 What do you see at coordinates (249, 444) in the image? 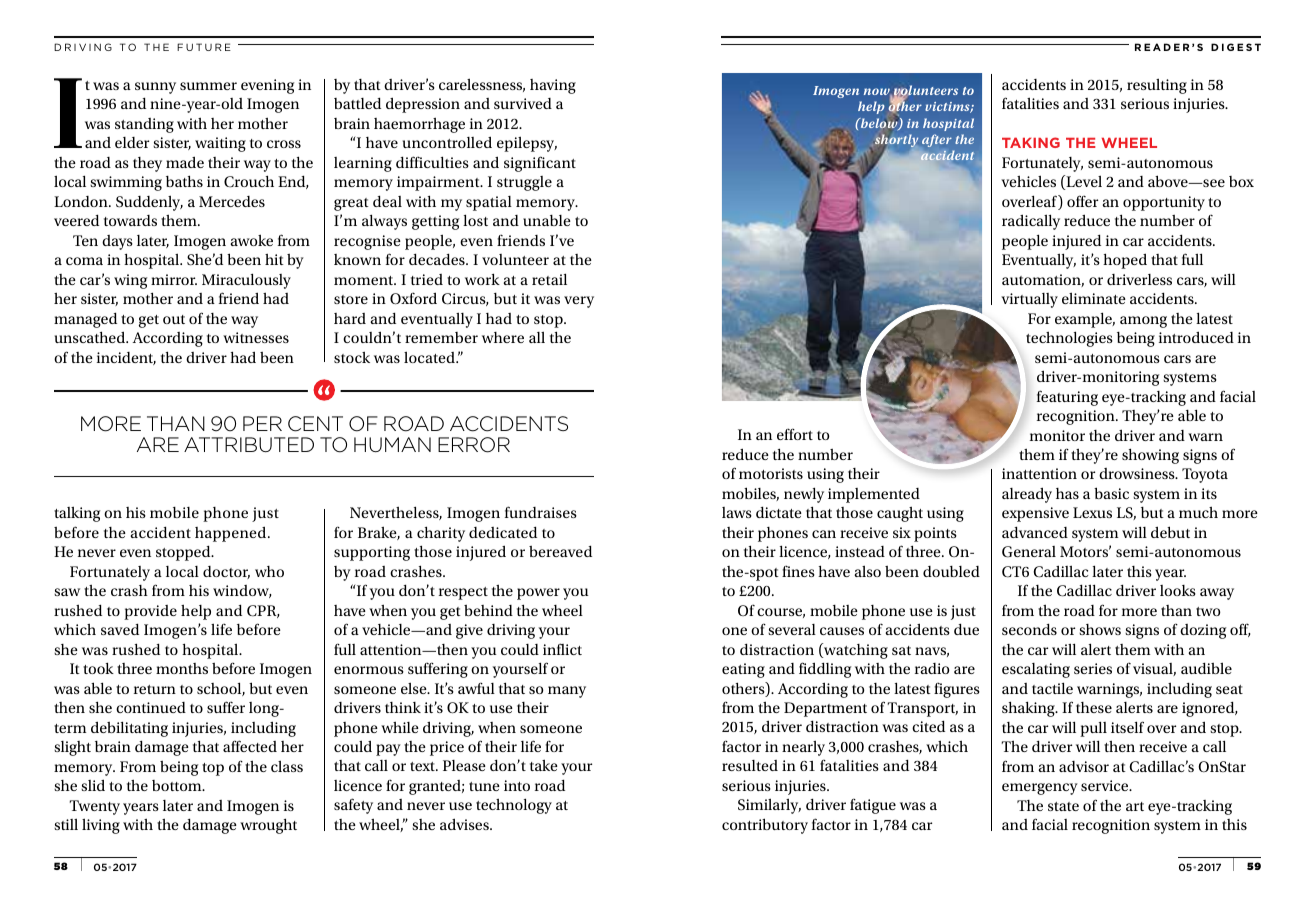
I see `ATTRIBUTED` at bounding box center [249, 444].
